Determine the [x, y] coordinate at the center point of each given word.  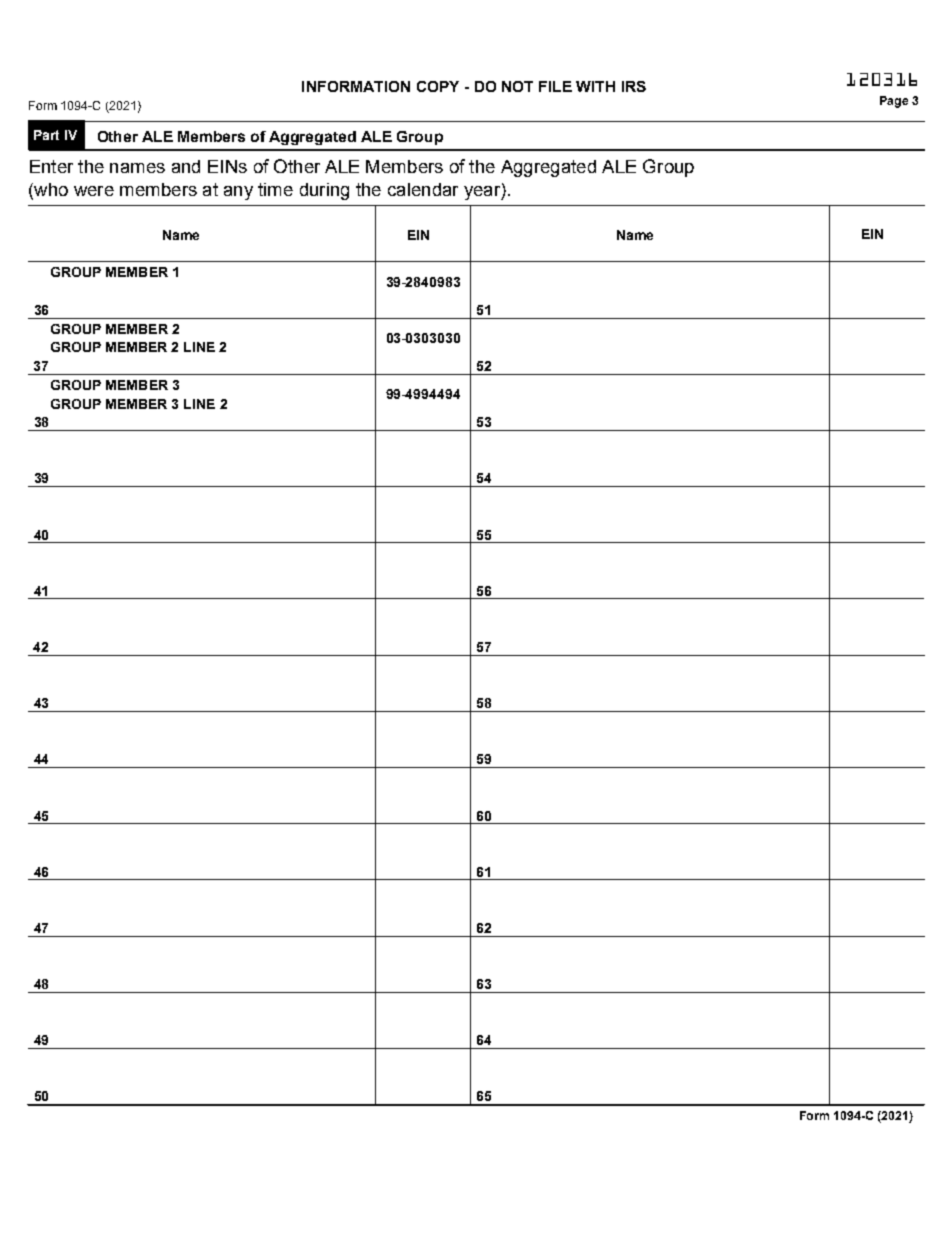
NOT [517, 86]
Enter [51, 166]
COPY [438, 86]
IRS [634, 86]
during [324, 191]
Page [894, 102]
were [94, 191]
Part [46, 135]
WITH [595, 86]
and [186, 166]
